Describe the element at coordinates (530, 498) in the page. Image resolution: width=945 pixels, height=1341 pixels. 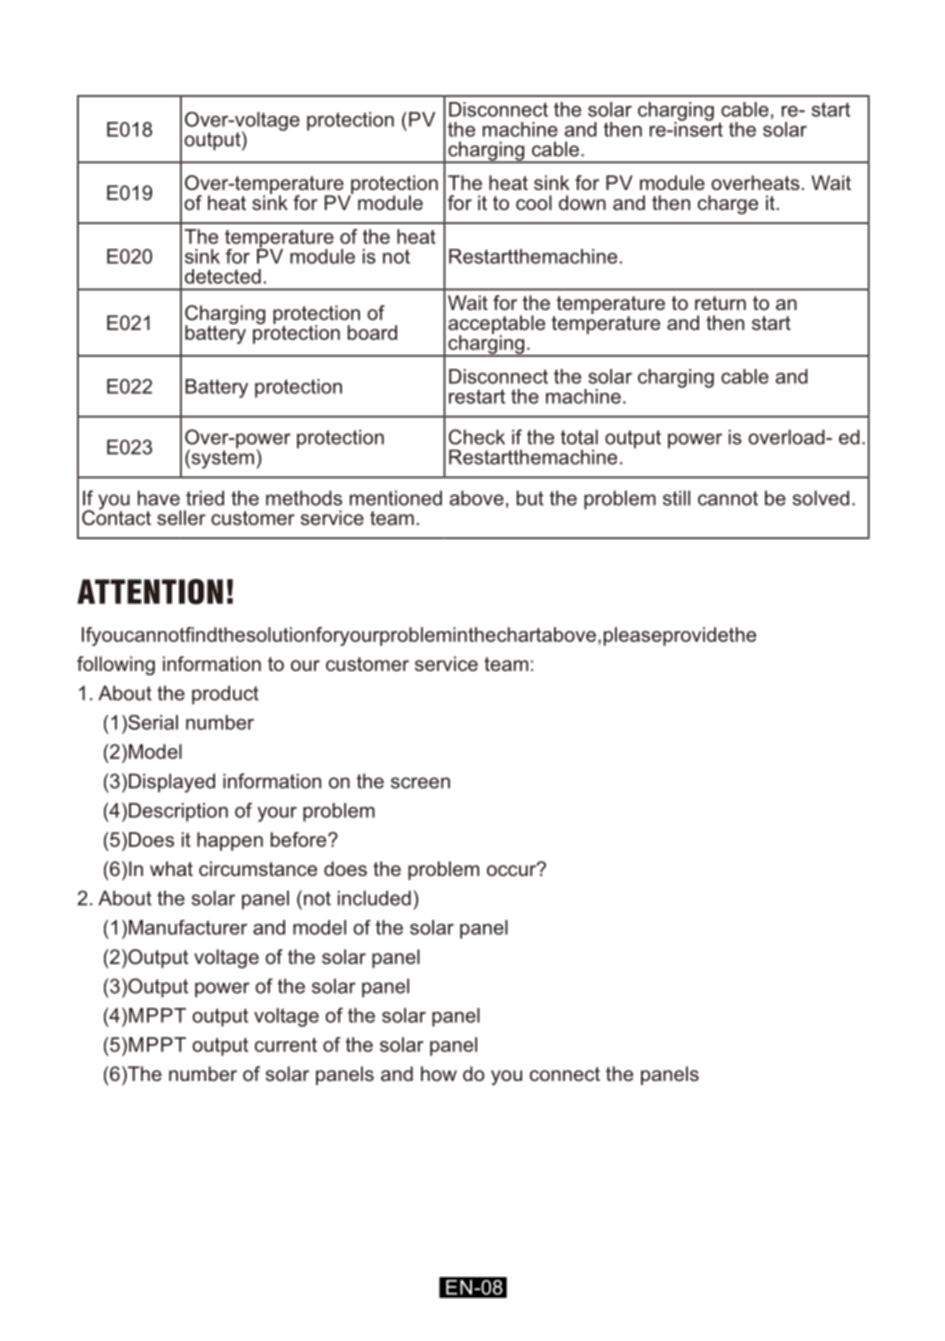
I see `but` at that location.
